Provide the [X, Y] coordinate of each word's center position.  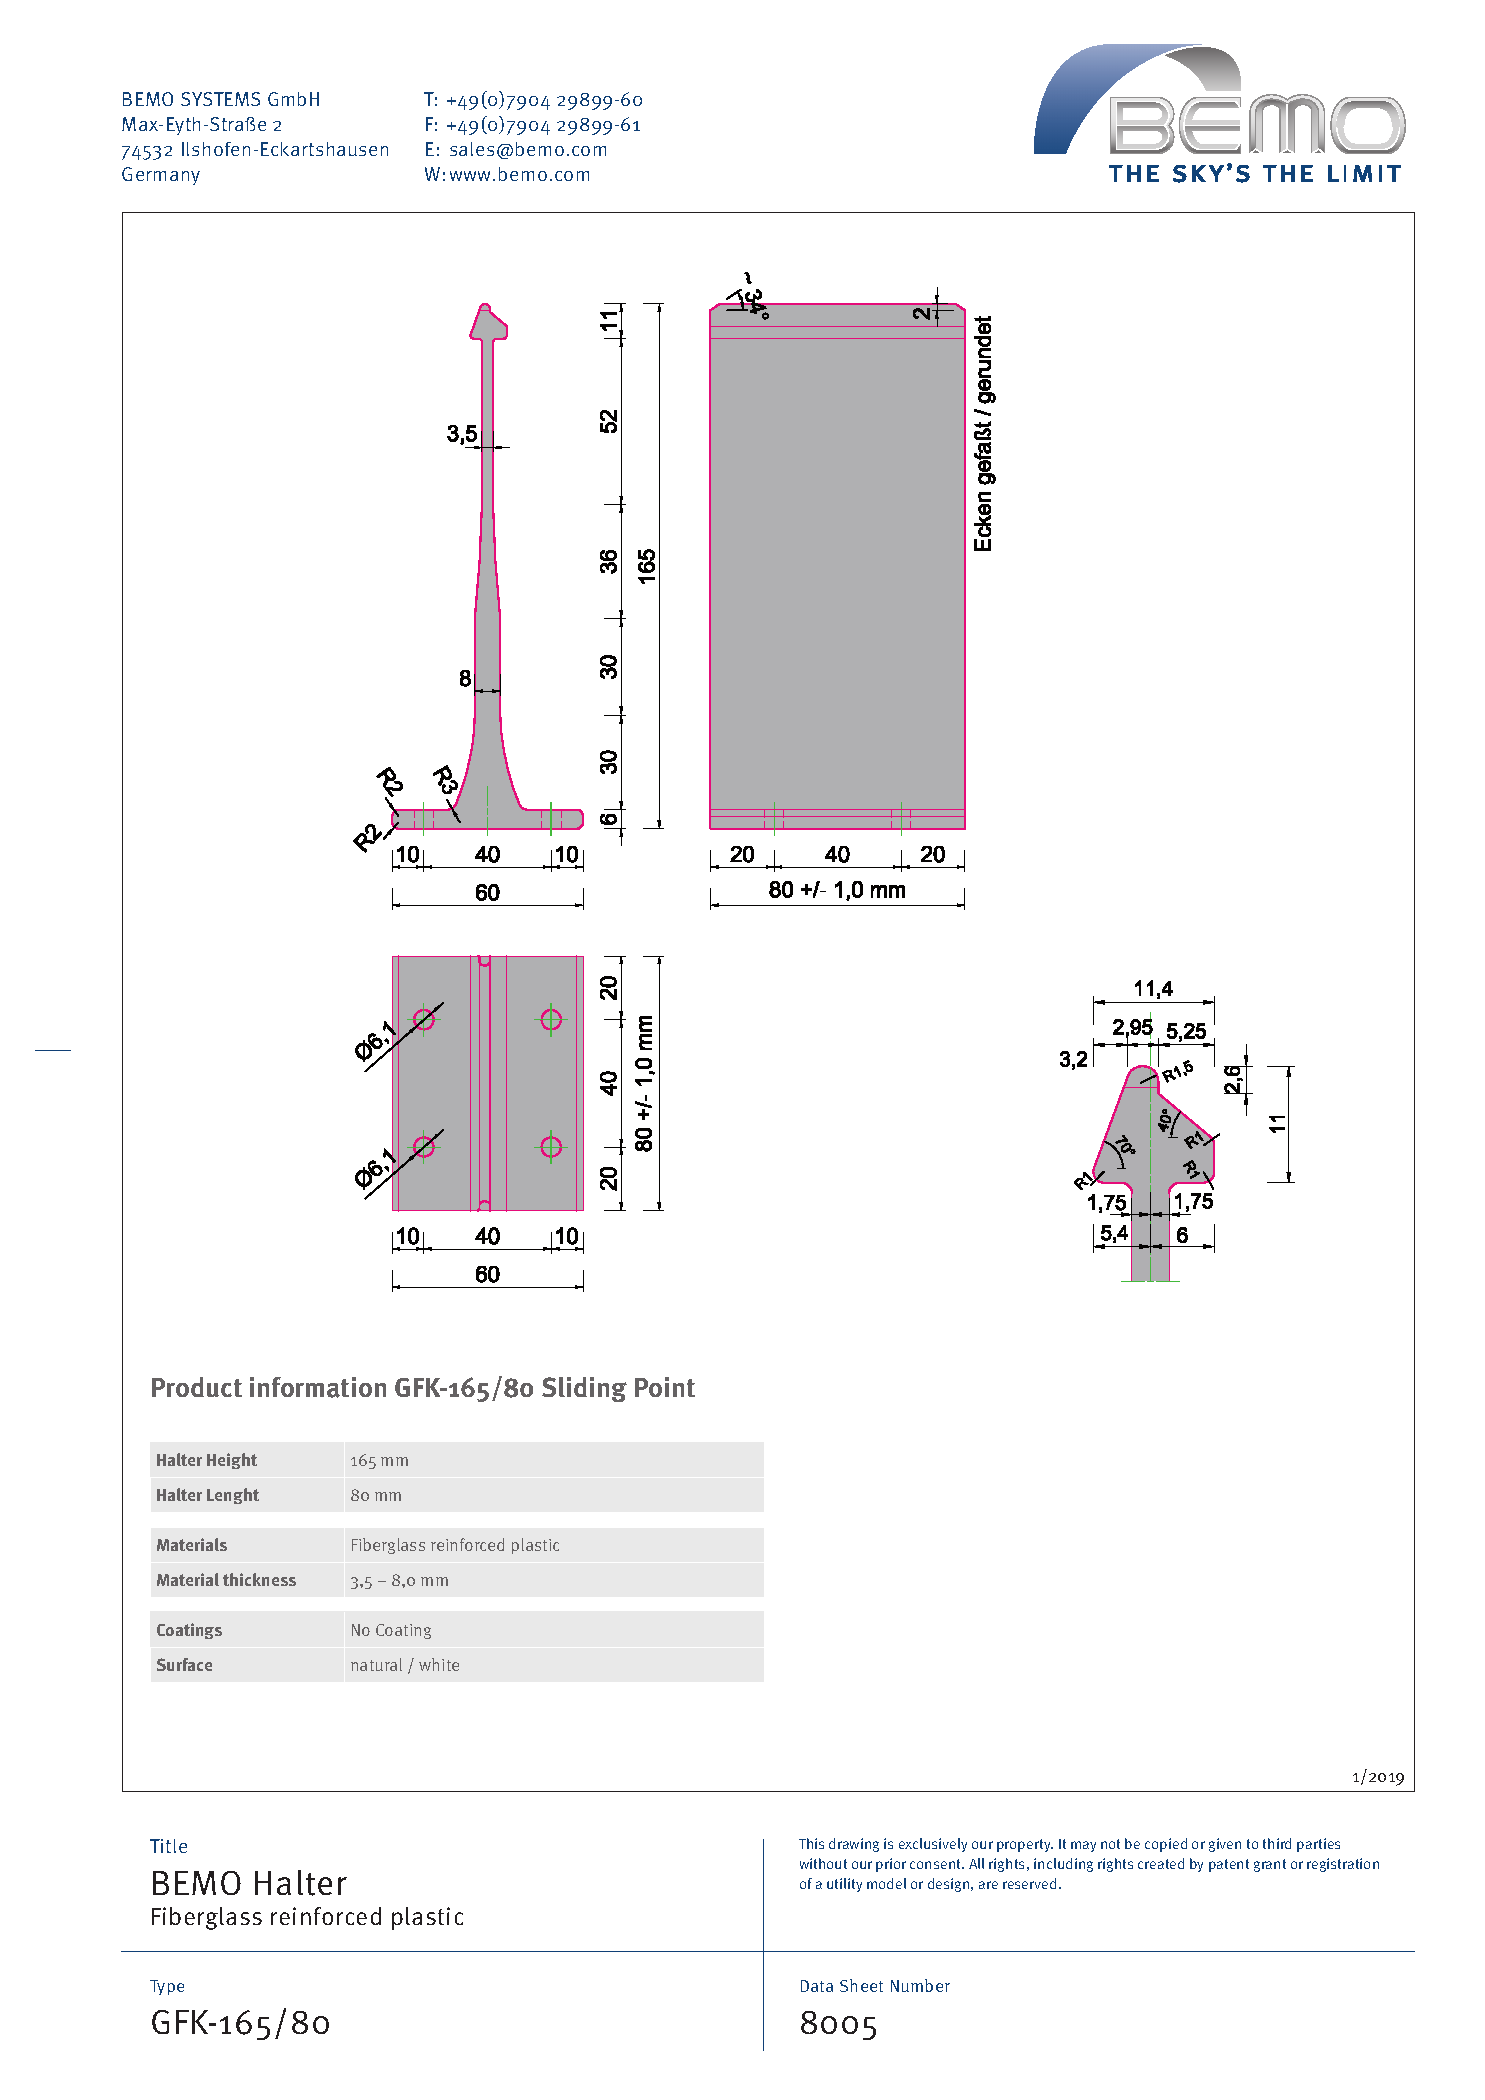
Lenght [233, 1496]
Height [232, 1461]
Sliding [584, 1389]
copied [1166, 1845]
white [439, 1664]
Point [665, 1387]
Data [817, 1986]
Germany [161, 176]
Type [167, 1987]
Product [197, 1387]
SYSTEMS [220, 99]
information [318, 1387]
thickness [259, 1579]
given [1225, 1845]
